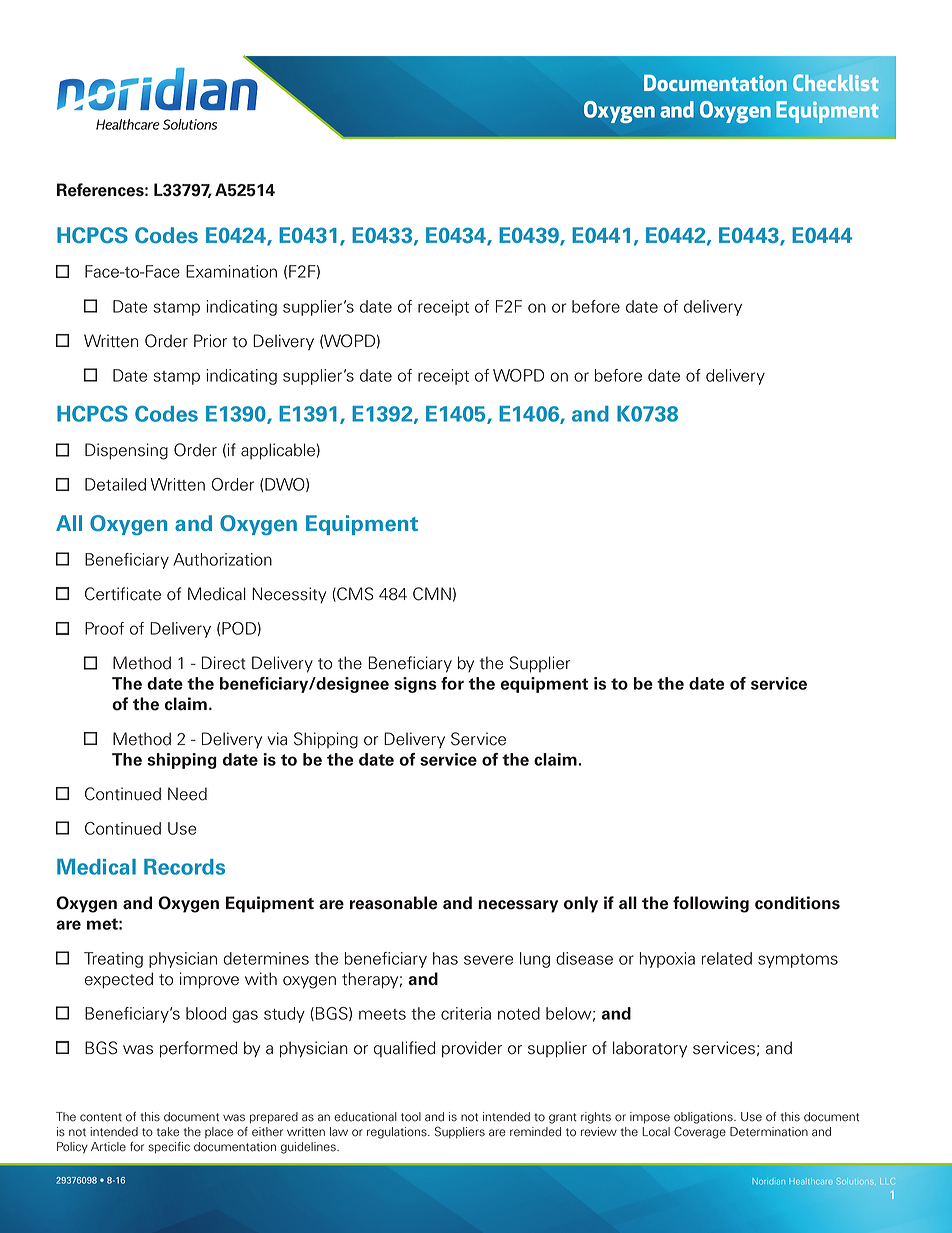 The height and width of the screenshot is (1233, 952). I want to click on Certificate, so click(123, 594).
